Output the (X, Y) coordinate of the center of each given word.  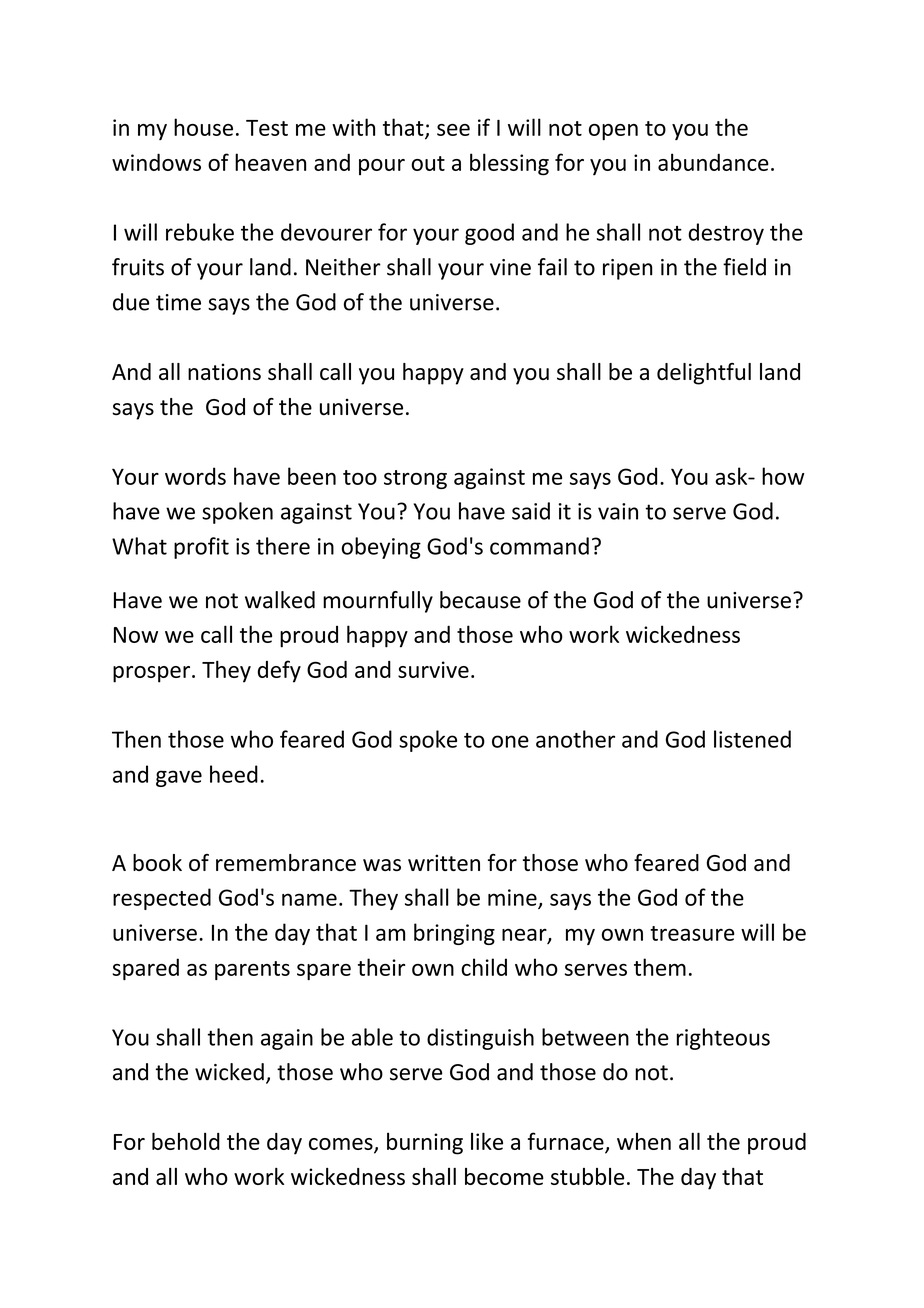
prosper (153, 674)
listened (752, 739)
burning (425, 1143)
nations (224, 371)
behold (186, 1141)
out (428, 163)
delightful (704, 374)
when (644, 1141)
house (203, 127)
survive (433, 669)
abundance (713, 162)
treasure (692, 933)
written (444, 862)
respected (162, 899)
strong (415, 479)
